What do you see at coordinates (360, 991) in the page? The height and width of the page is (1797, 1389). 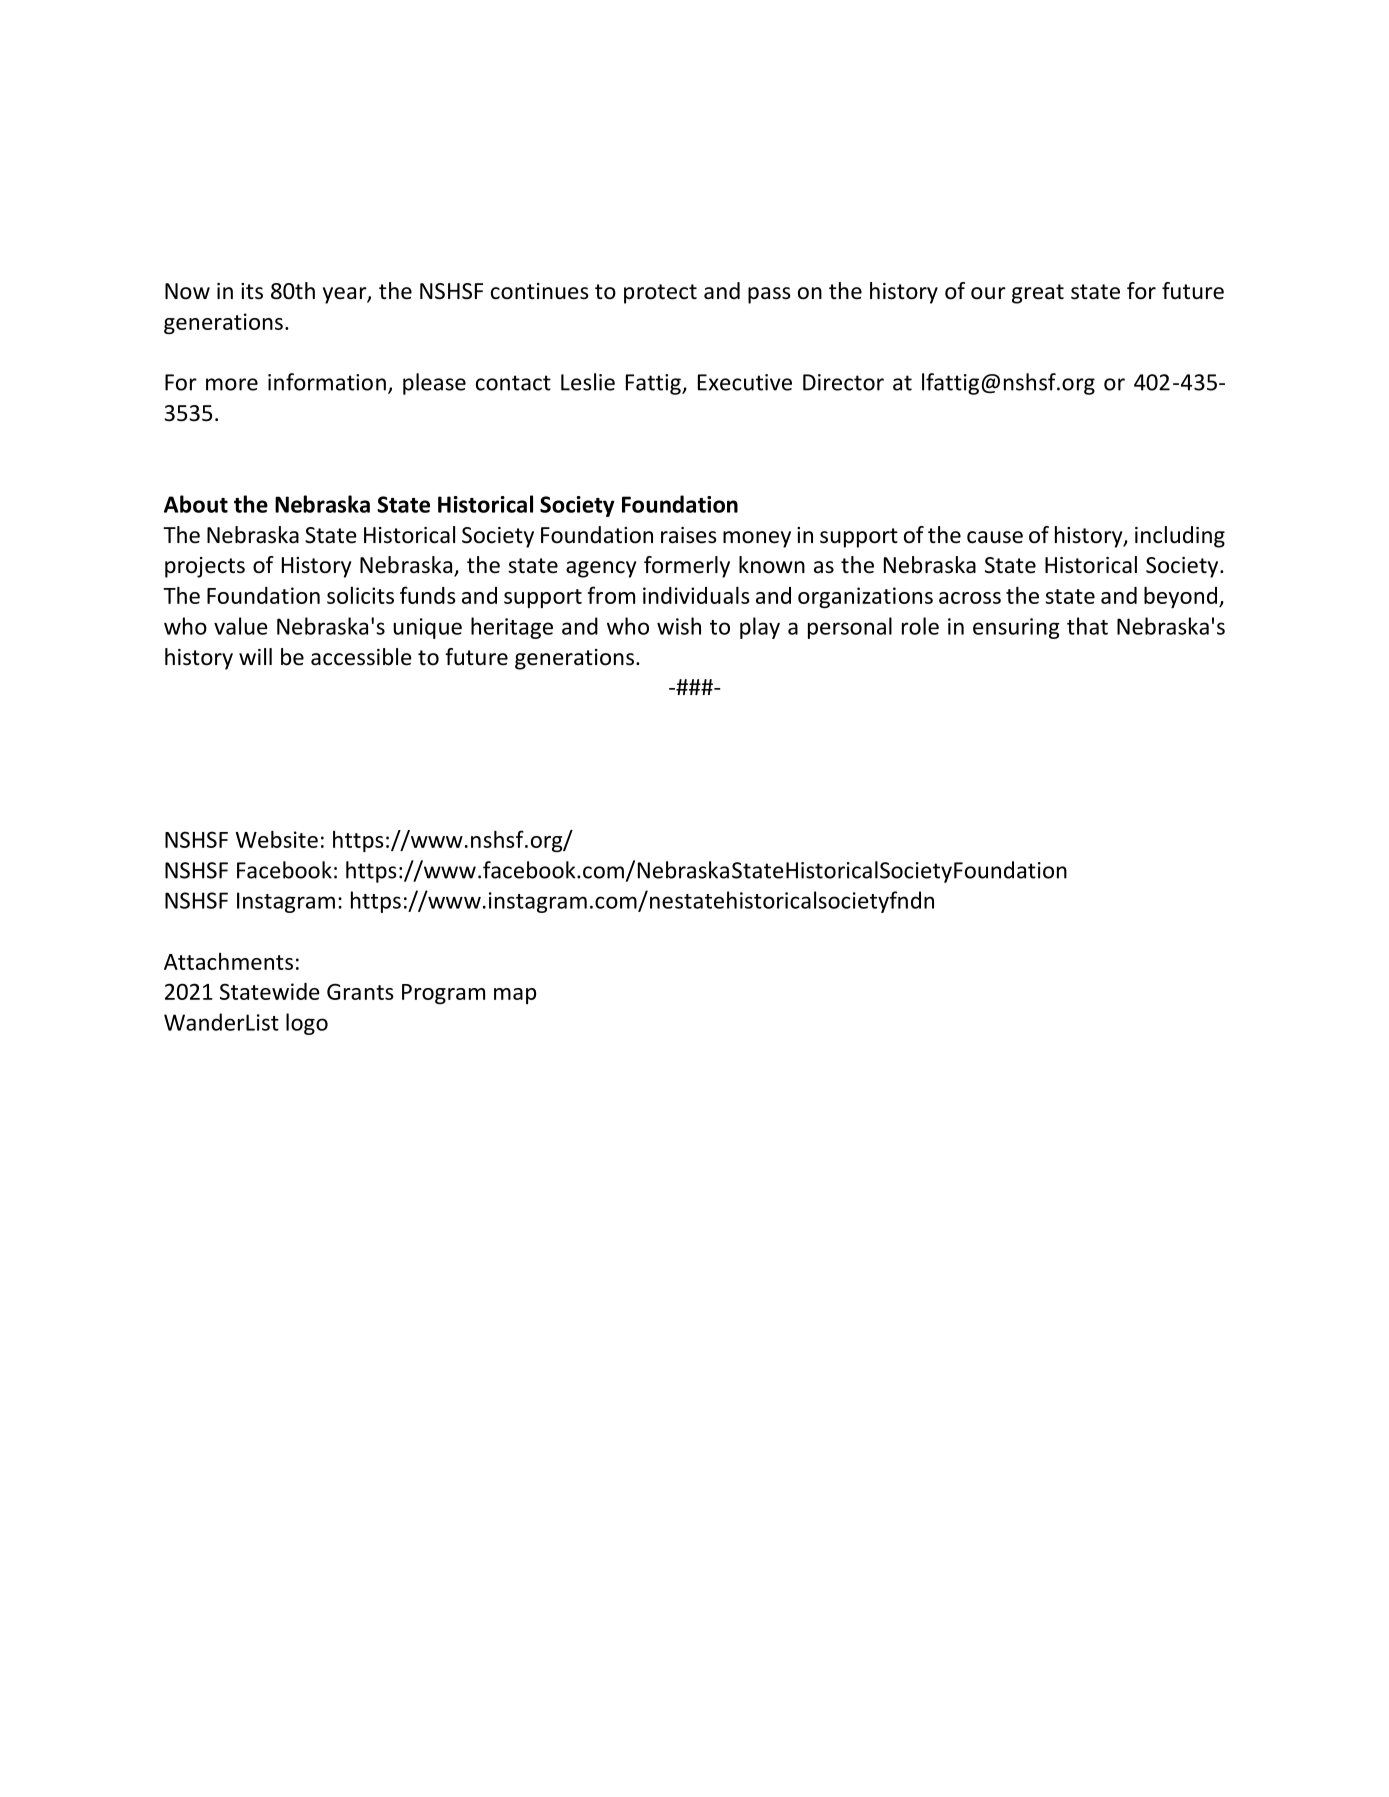 I see `Grants` at bounding box center [360, 991].
